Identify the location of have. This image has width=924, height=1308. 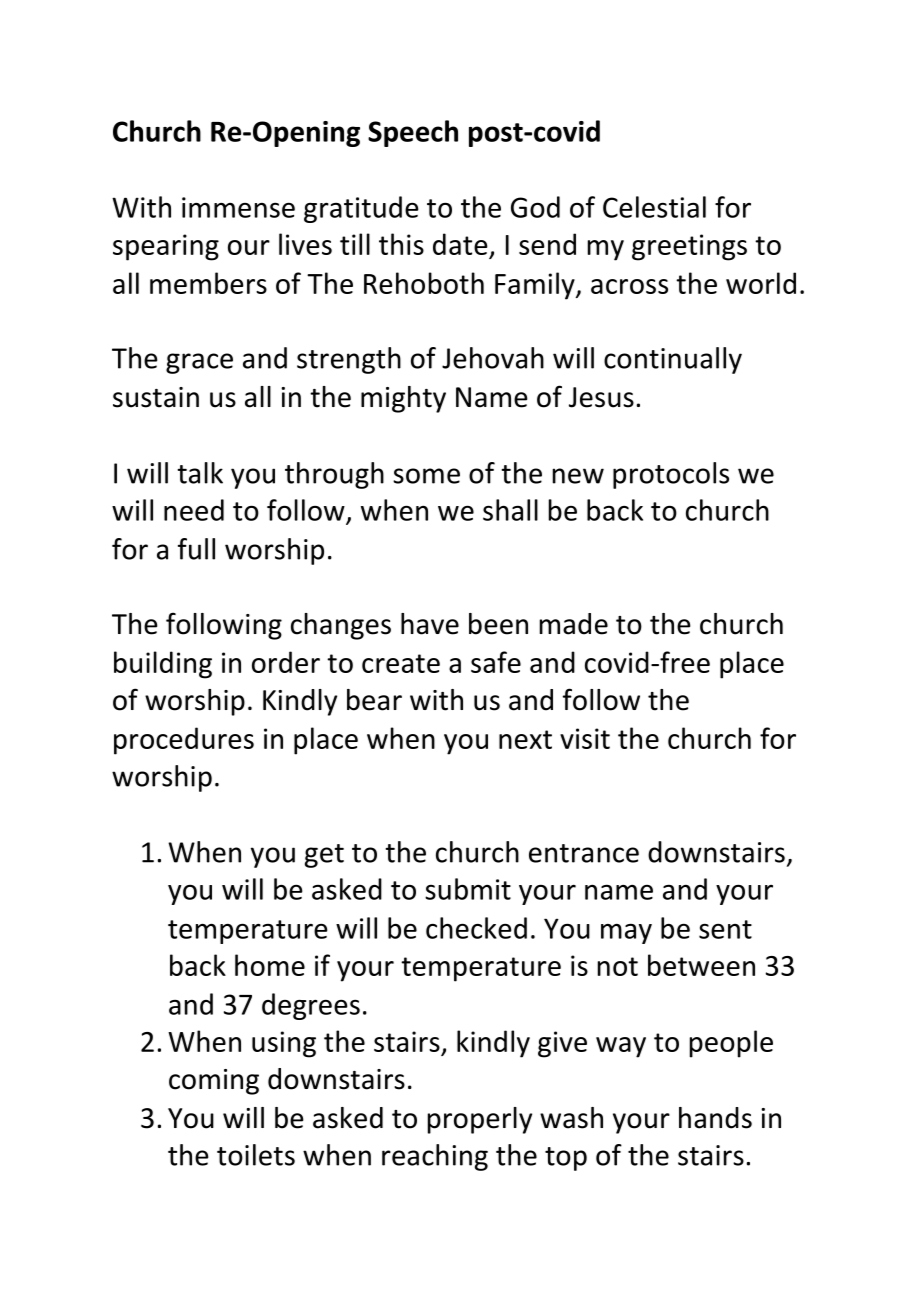
(430, 624).
